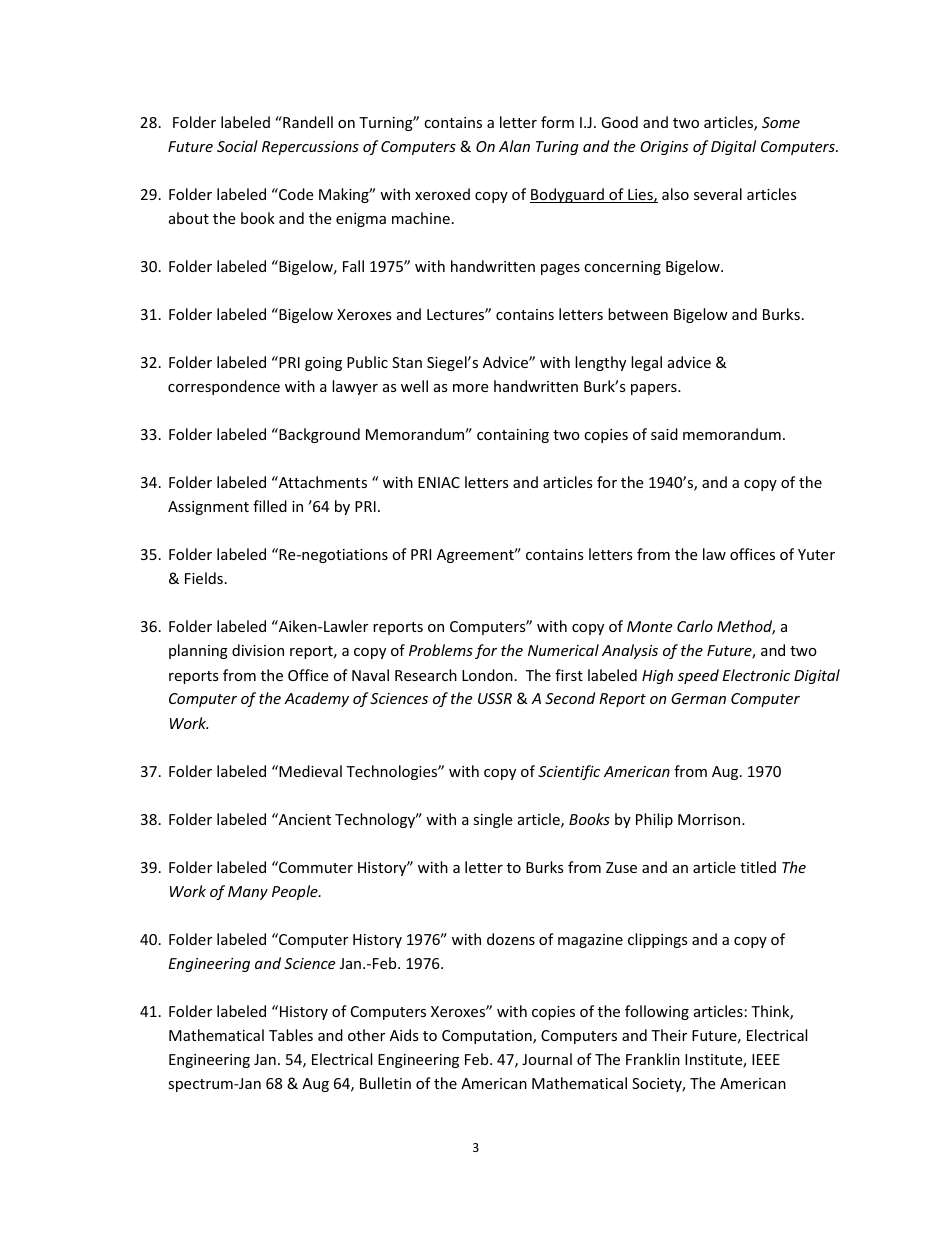 The height and width of the document is (1233, 952). Describe the element at coordinates (695, 626) in the document. I see `Carlo` at that location.
